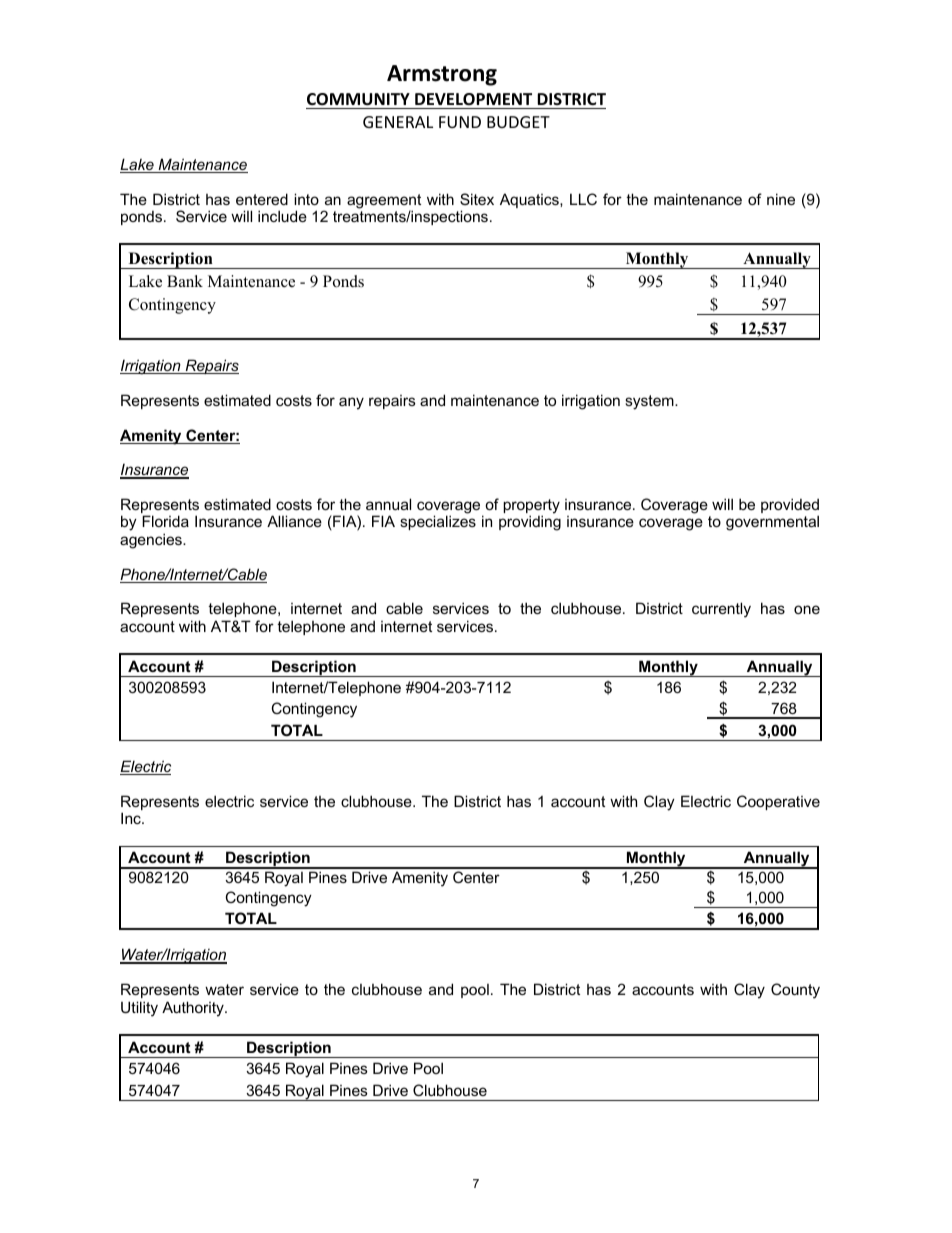 The width and height of the screenshot is (952, 1233). What do you see at coordinates (351, 403) in the screenshot?
I see `any` at bounding box center [351, 403].
